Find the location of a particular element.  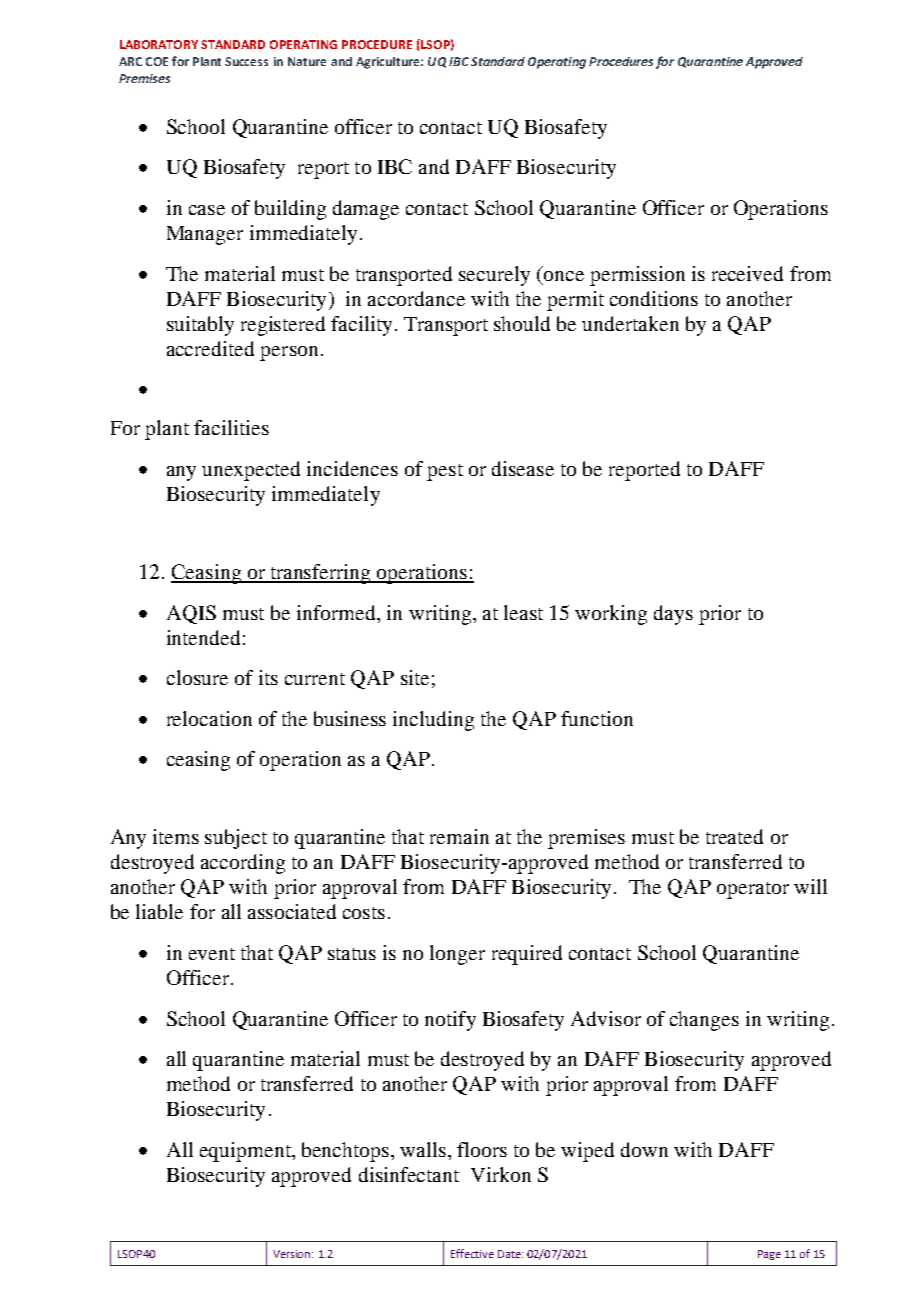

remain is located at coordinates (459, 836).
